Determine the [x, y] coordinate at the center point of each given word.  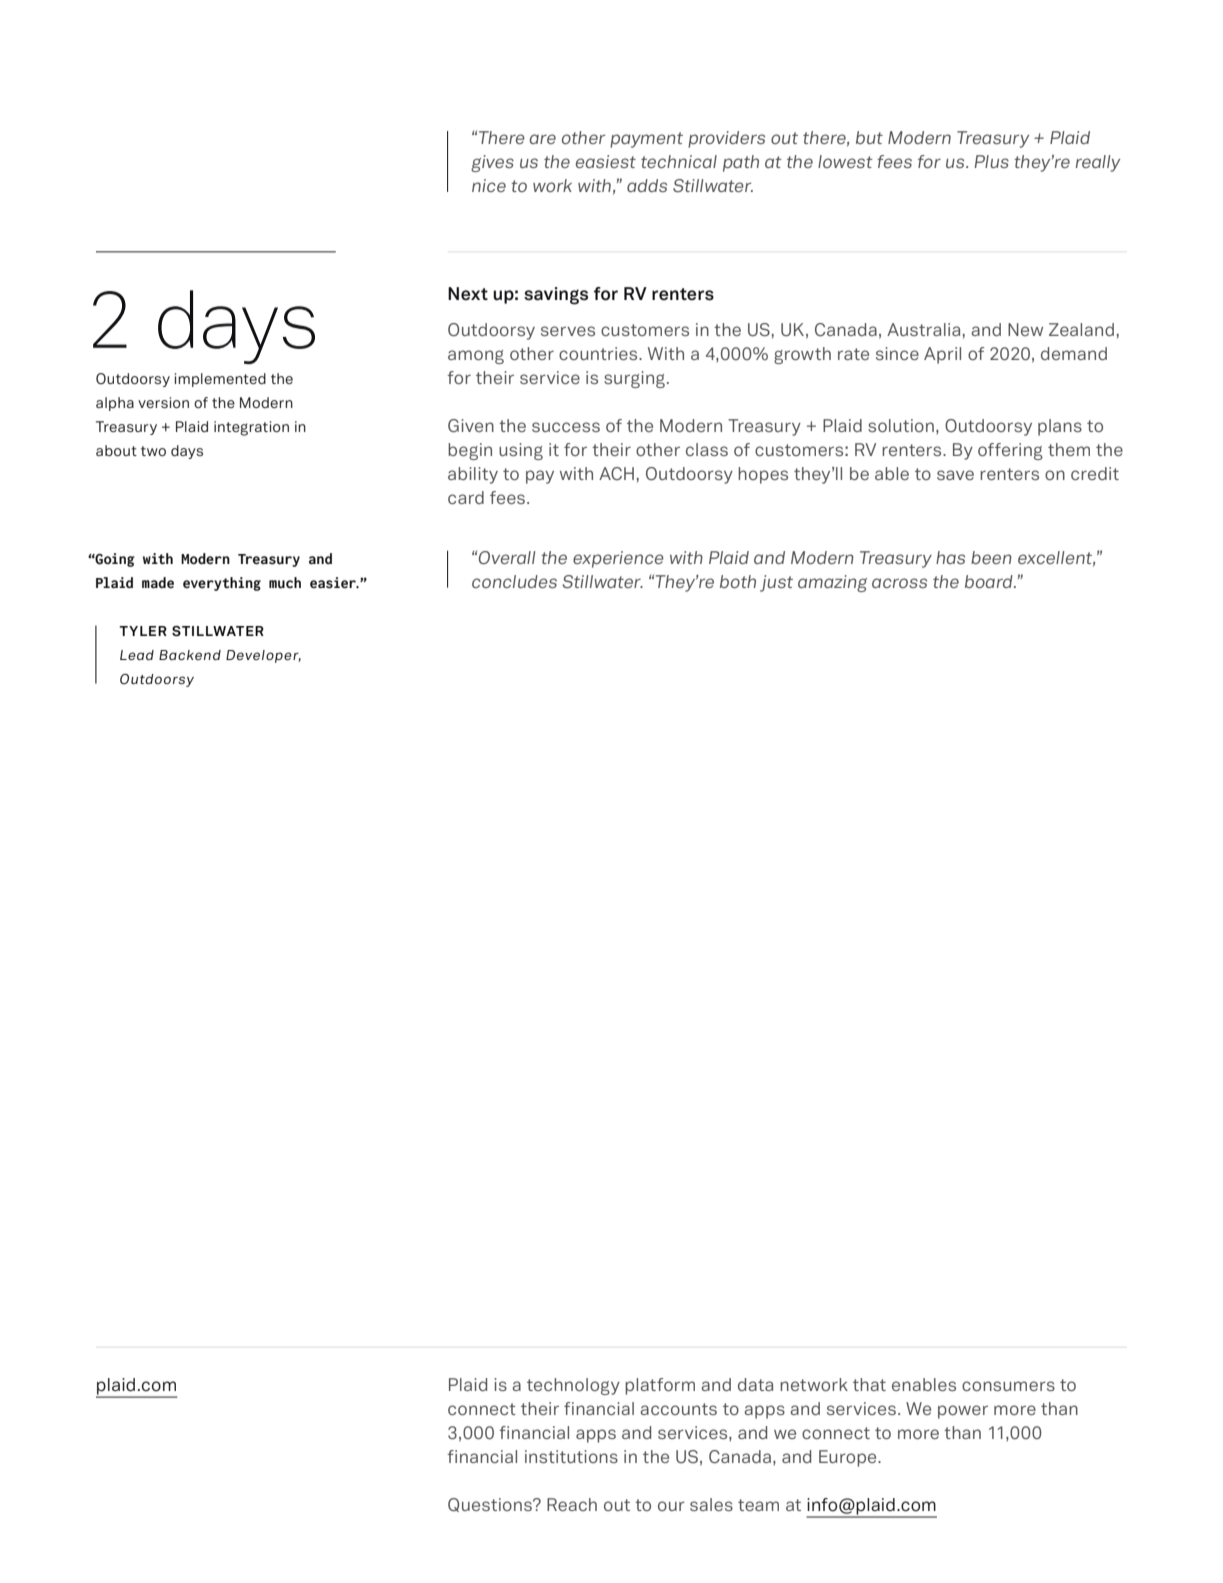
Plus [991, 161]
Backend [190, 655]
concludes [514, 581]
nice [489, 185]
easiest [606, 161]
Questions [491, 1505]
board [990, 581]
